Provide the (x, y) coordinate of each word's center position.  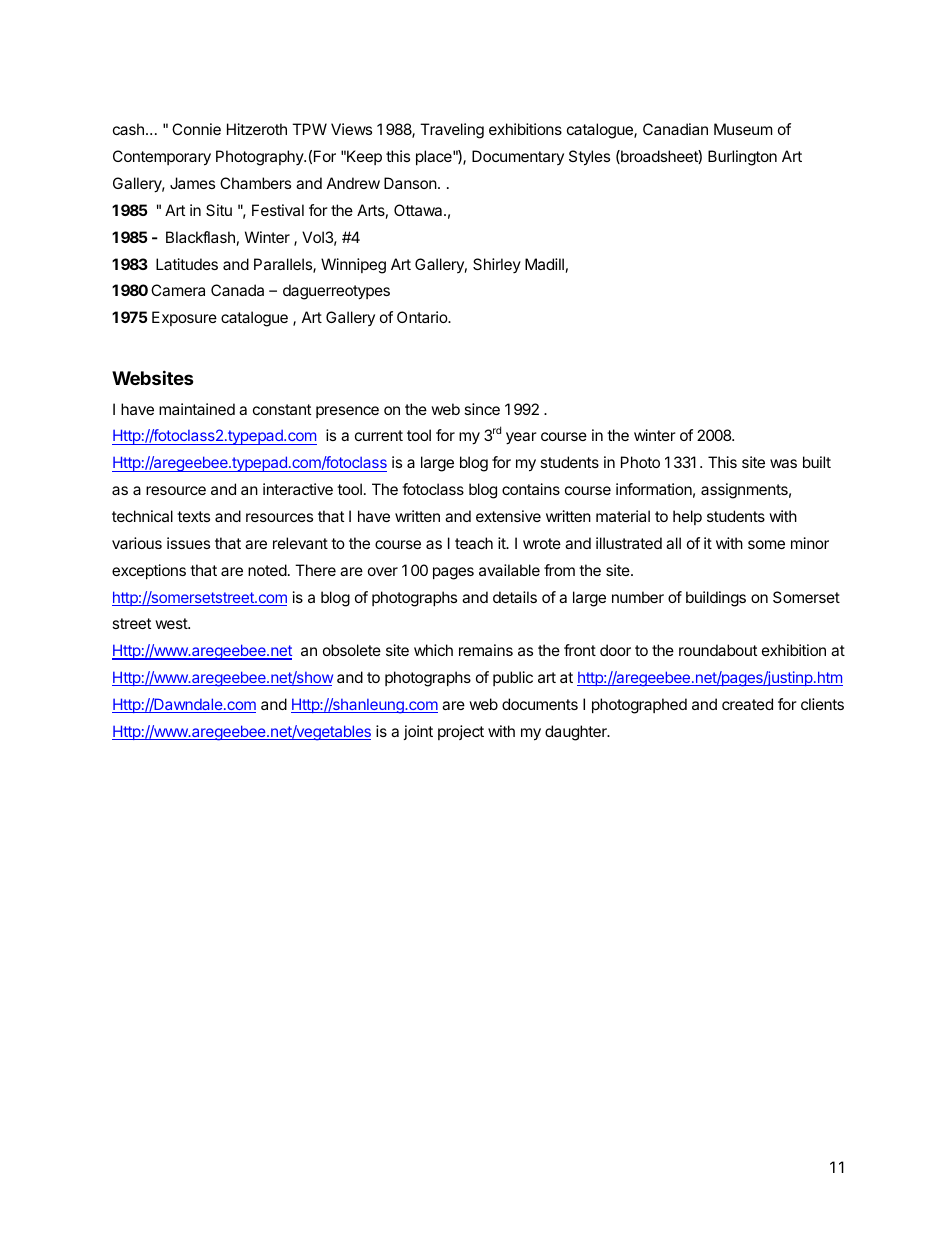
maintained (197, 409)
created (747, 704)
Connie (196, 129)
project (461, 732)
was (783, 463)
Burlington (742, 158)
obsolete (352, 650)
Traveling (452, 131)
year (521, 438)
